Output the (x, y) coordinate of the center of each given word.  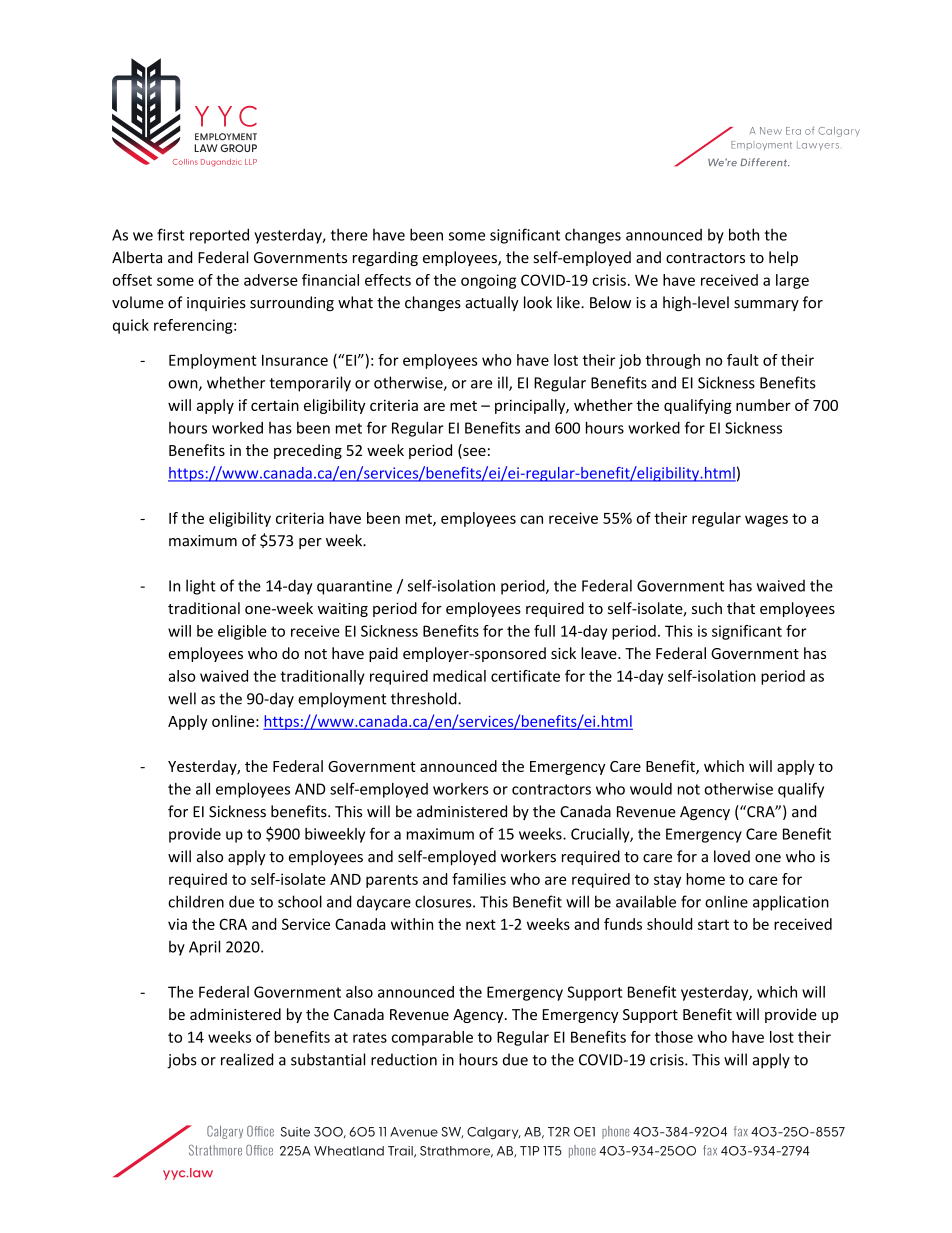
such (707, 608)
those (674, 1037)
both (744, 234)
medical (459, 676)
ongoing (488, 281)
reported (219, 236)
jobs (182, 1061)
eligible (242, 632)
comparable (432, 1038)
